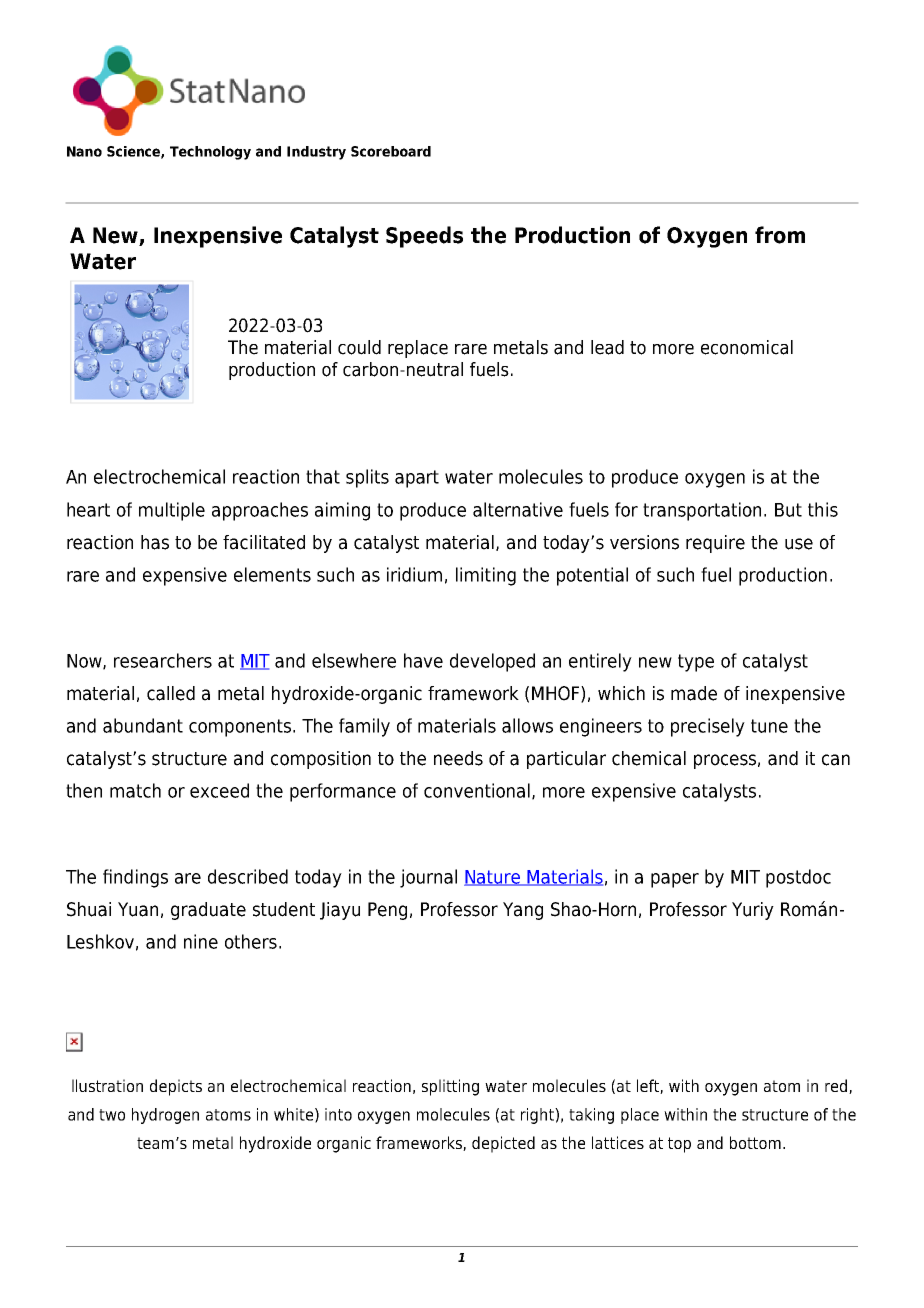  Describe the element at coordinates (788, 510) in the document. I see `But` at that location.
